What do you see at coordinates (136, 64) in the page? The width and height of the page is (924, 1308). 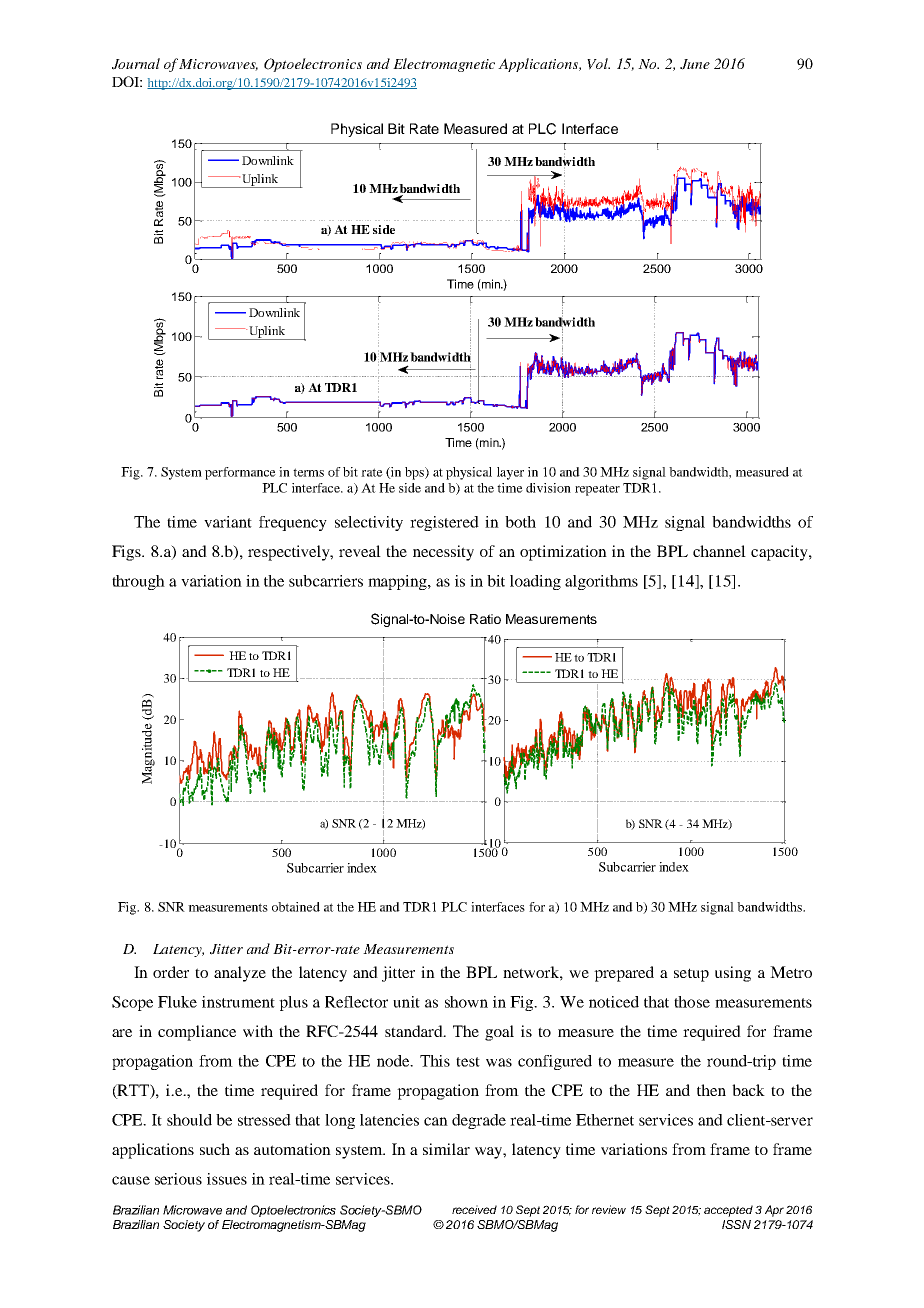 I see `Journal` at bounding box center [136, 64].
